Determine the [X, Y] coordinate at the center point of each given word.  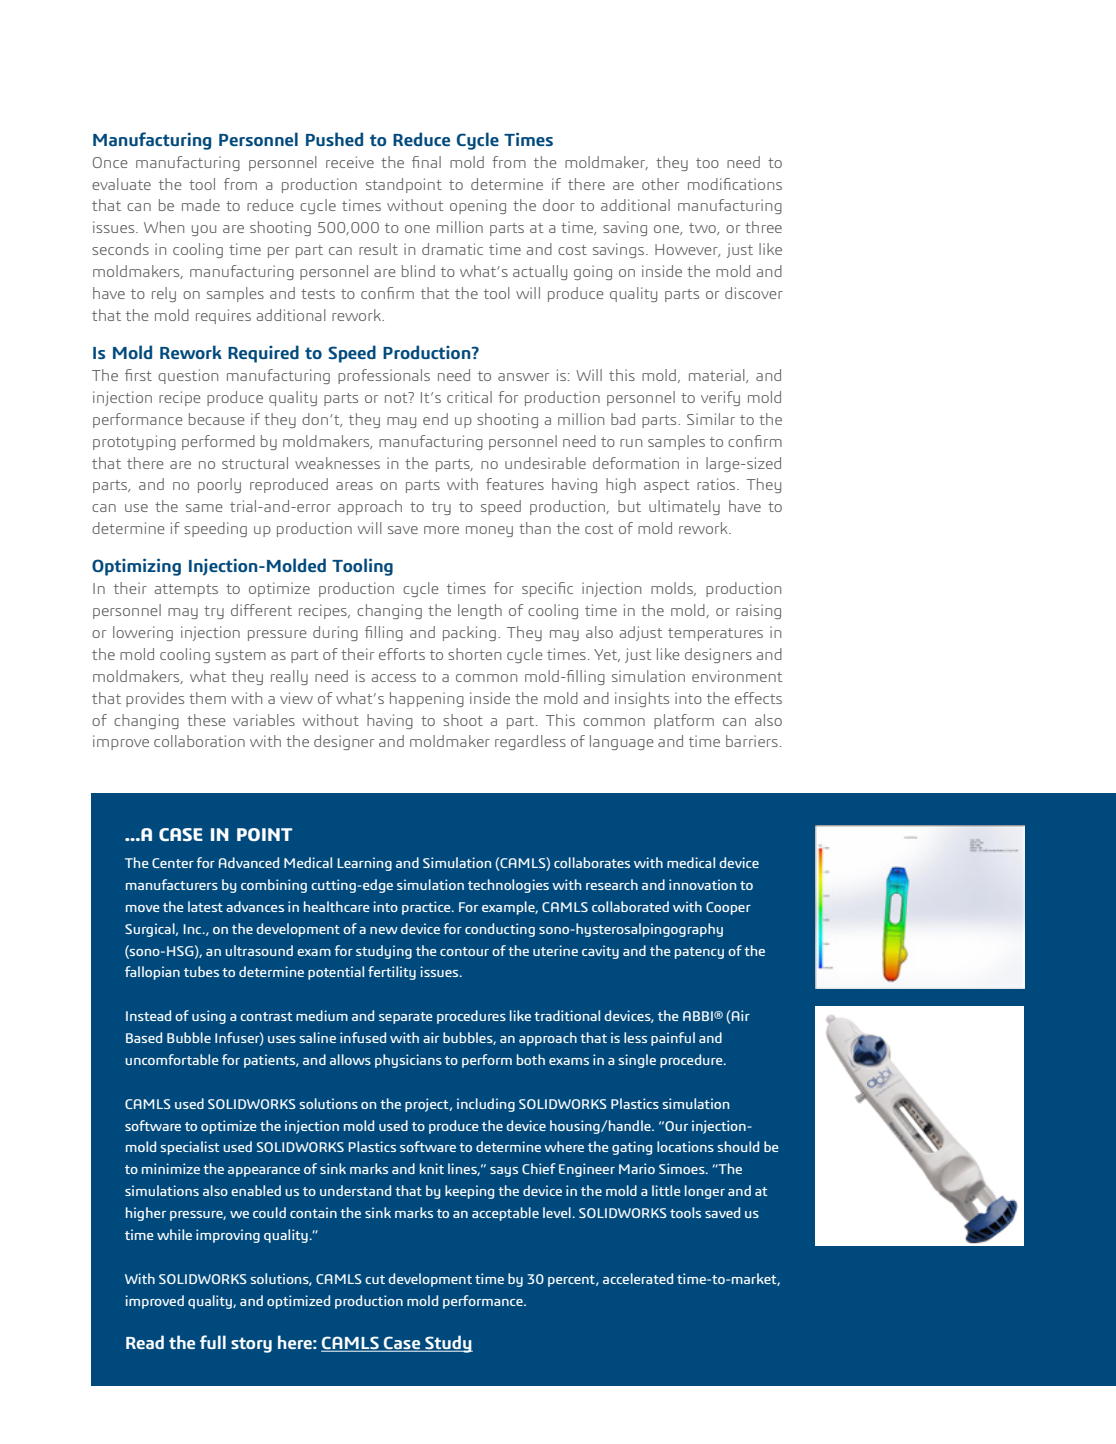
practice [427, 908]
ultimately [684, 507]
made [201, 205]
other [660, 184]
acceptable [505, 1214]
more [441, 530]
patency [699, 953]
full [213, 1342]
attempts [186, 590]
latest [205, 906]
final [426, 162]
